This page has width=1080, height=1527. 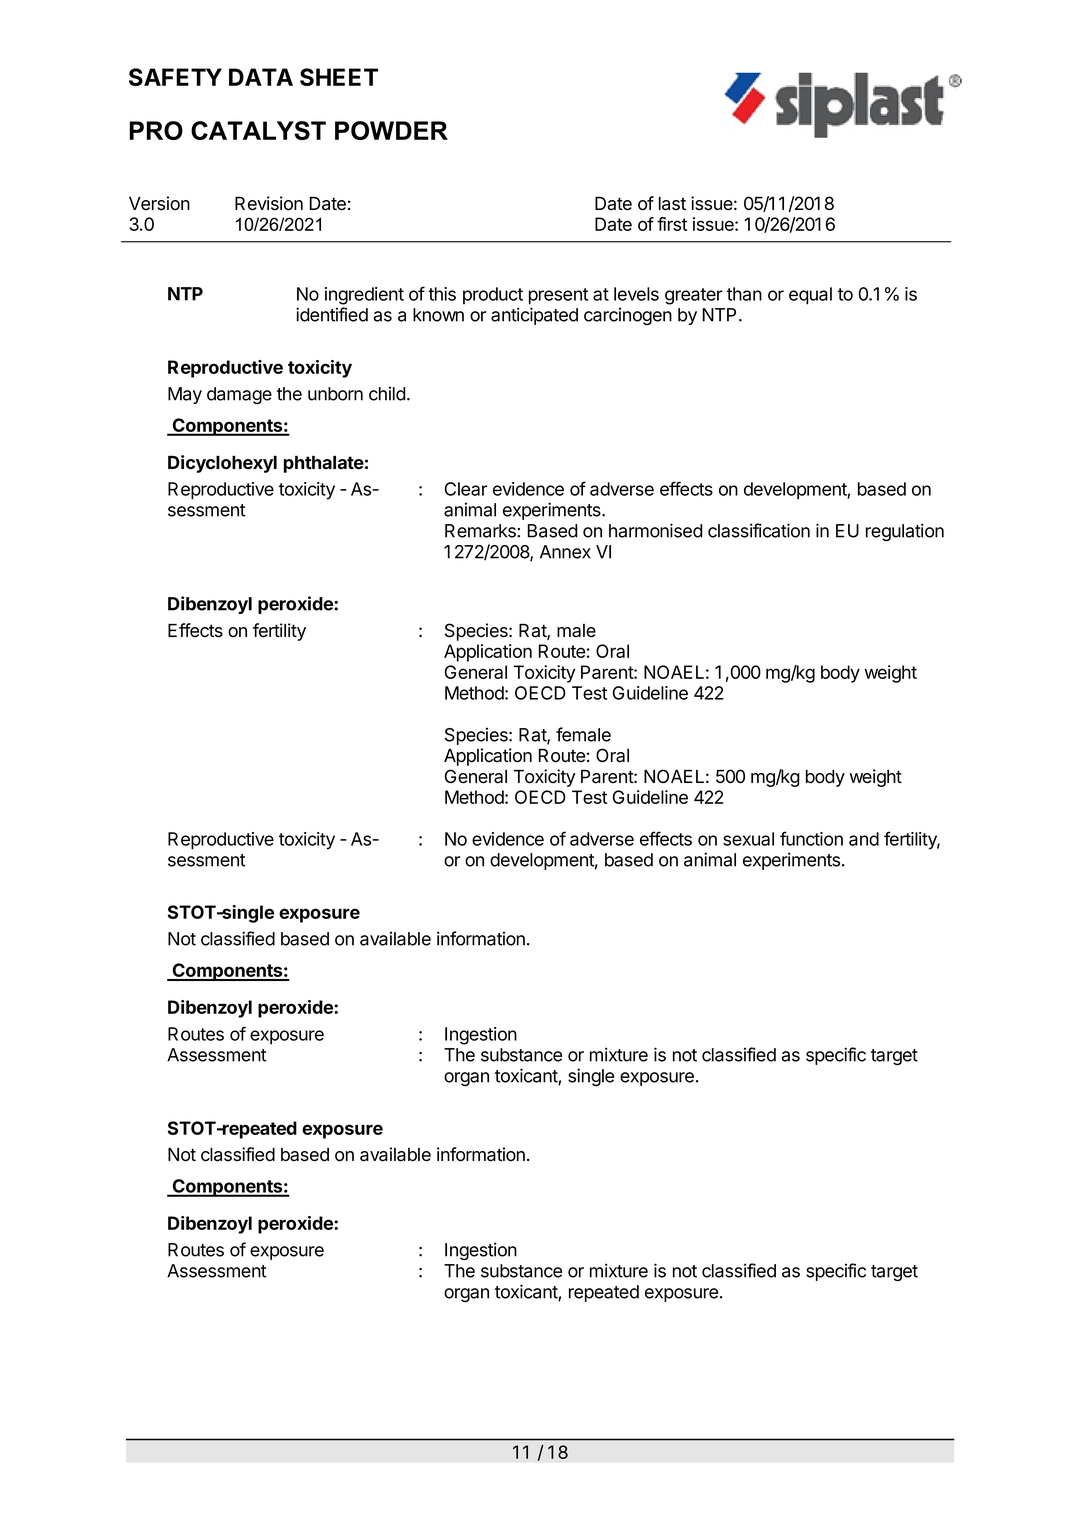 I want to click on function, so click(x=811, y=838).
